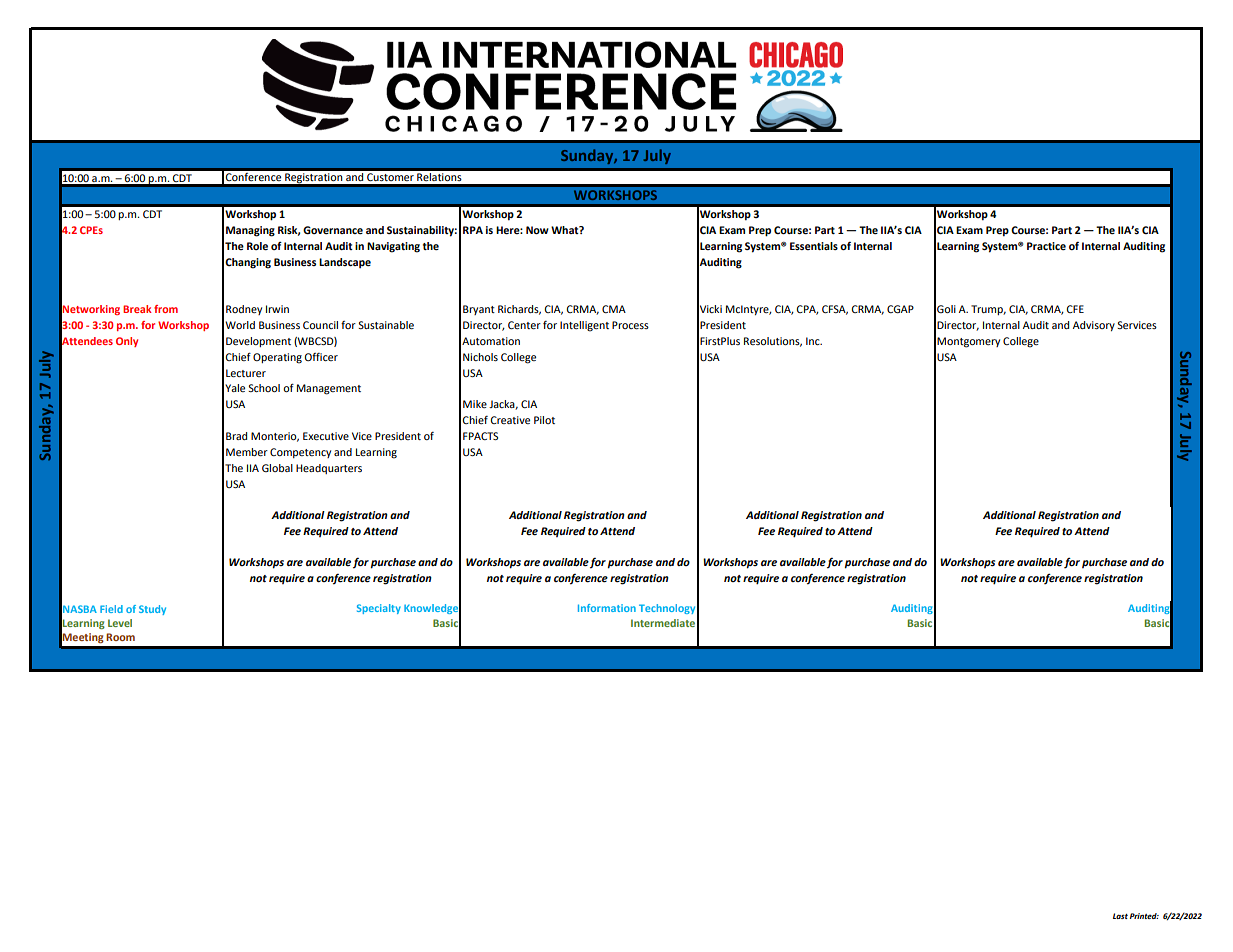 Image resolution: width=1233 pixels, height=952 pixels. Describe the element at coordinates (1046, 246) in the page. I see `Practice` at that location.
